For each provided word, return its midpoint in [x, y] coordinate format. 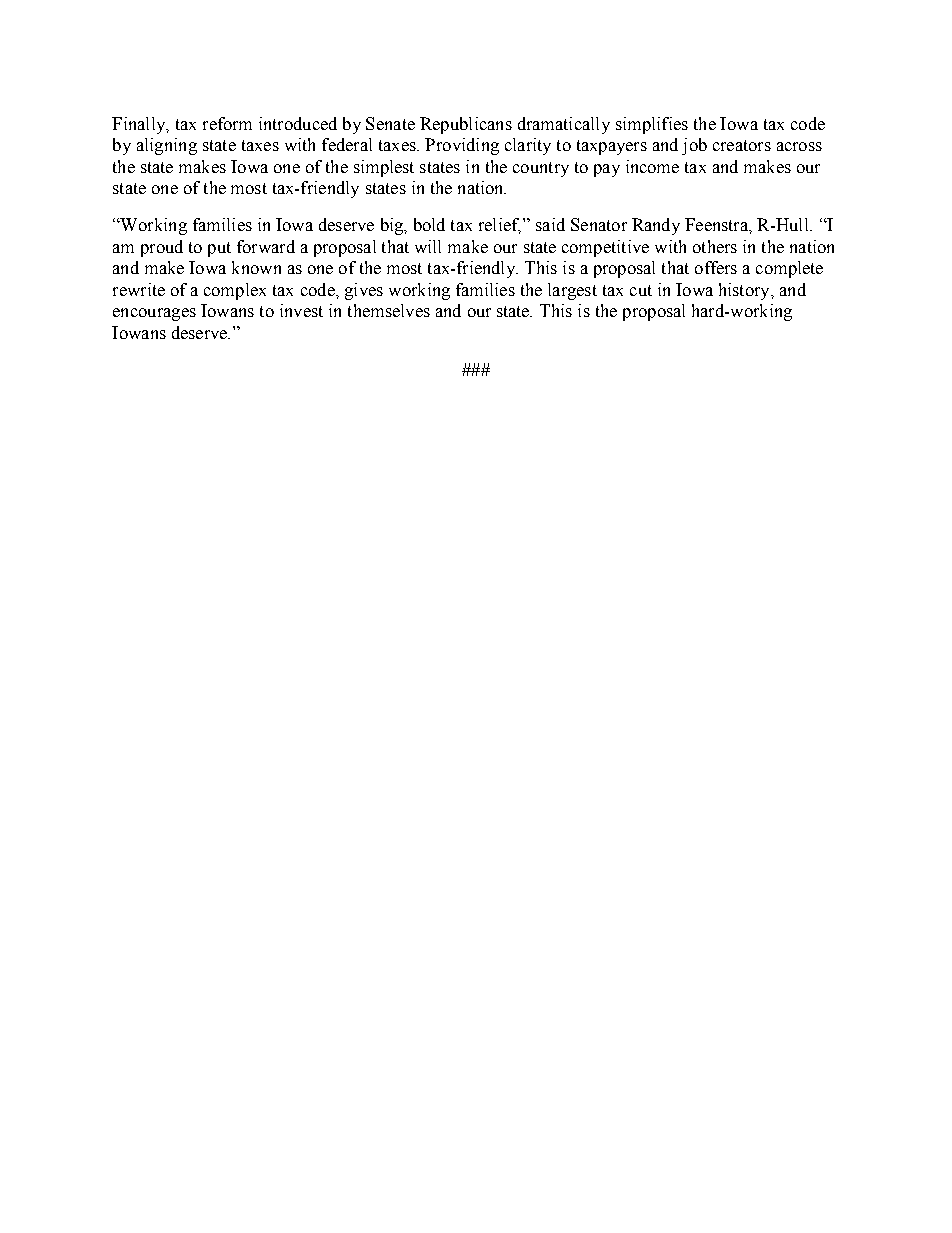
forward [266, 246]
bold [429, 224]
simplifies [652, 125]
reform [227, 123]
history [745, 291]
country [541, 169]
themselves [389, 310]
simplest [384, 168]
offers [716, 267]
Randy [656, 226]
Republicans [466, 125]
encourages [154, 314]
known [256, 267]
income [652, 166]
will [428, 246]
